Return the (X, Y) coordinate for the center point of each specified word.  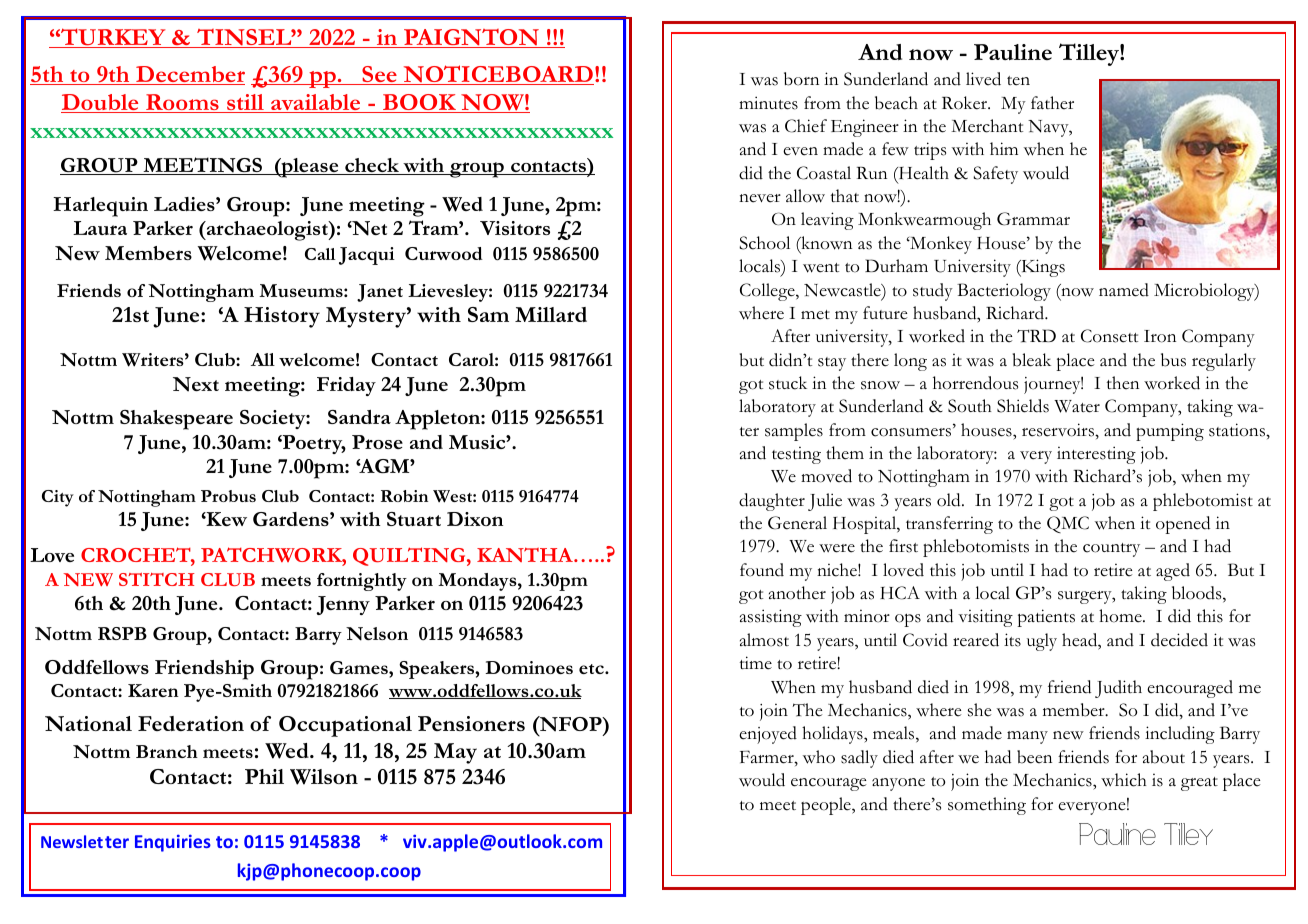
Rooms (182, 103)
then (1123, 383)
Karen (153, 690)
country (1111, 550)
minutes (768, 103)
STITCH (156, 579)
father (1052, 103)
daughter (772, 502)
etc (592, 669)
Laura (100, 228)
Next (196, 384)
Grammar (1033, 219)
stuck (788, 383)
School (764, 243)
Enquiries (173, 843)
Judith (1118, 689)
